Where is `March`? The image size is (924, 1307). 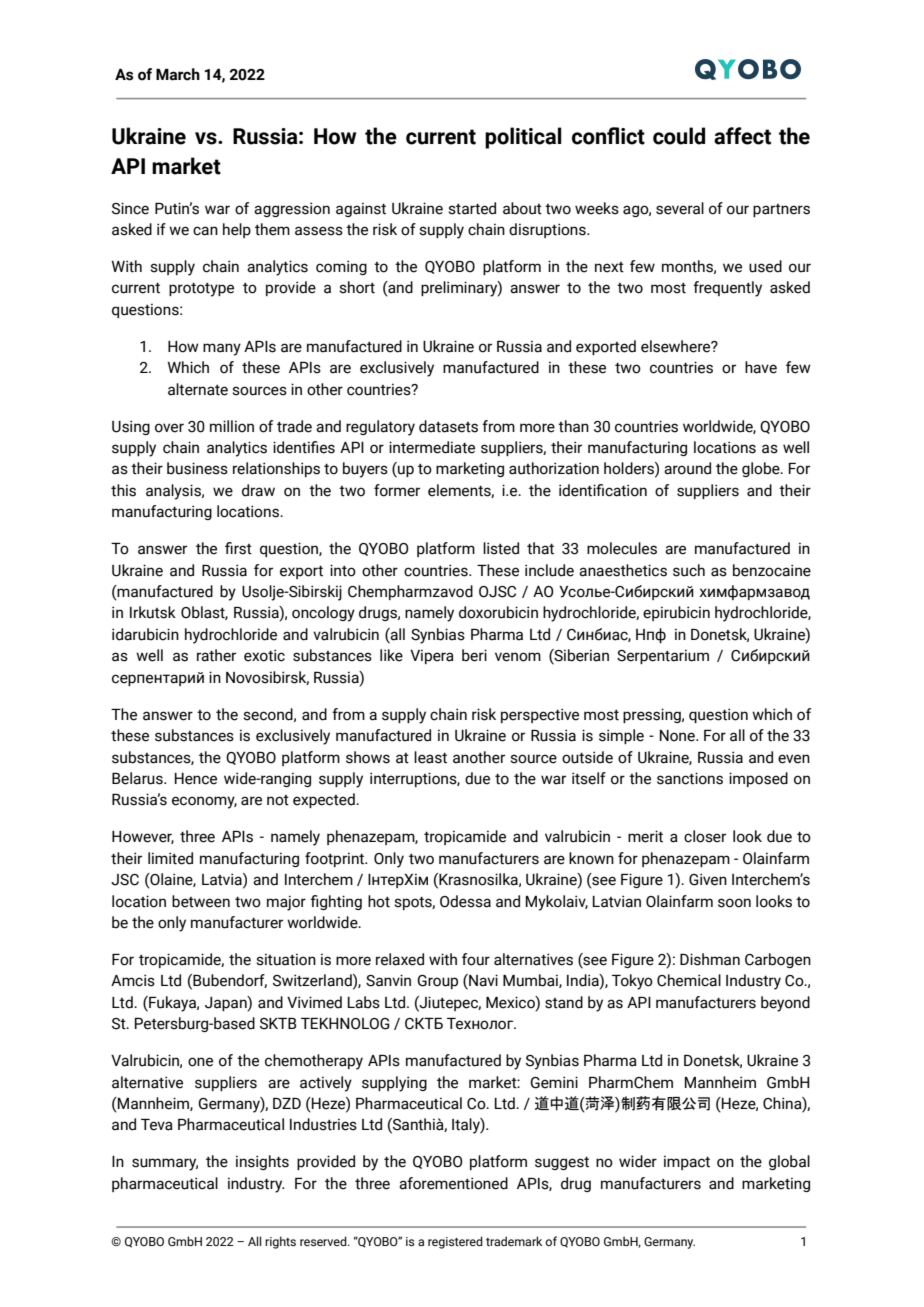 March is located at coordinates (178, 74).
